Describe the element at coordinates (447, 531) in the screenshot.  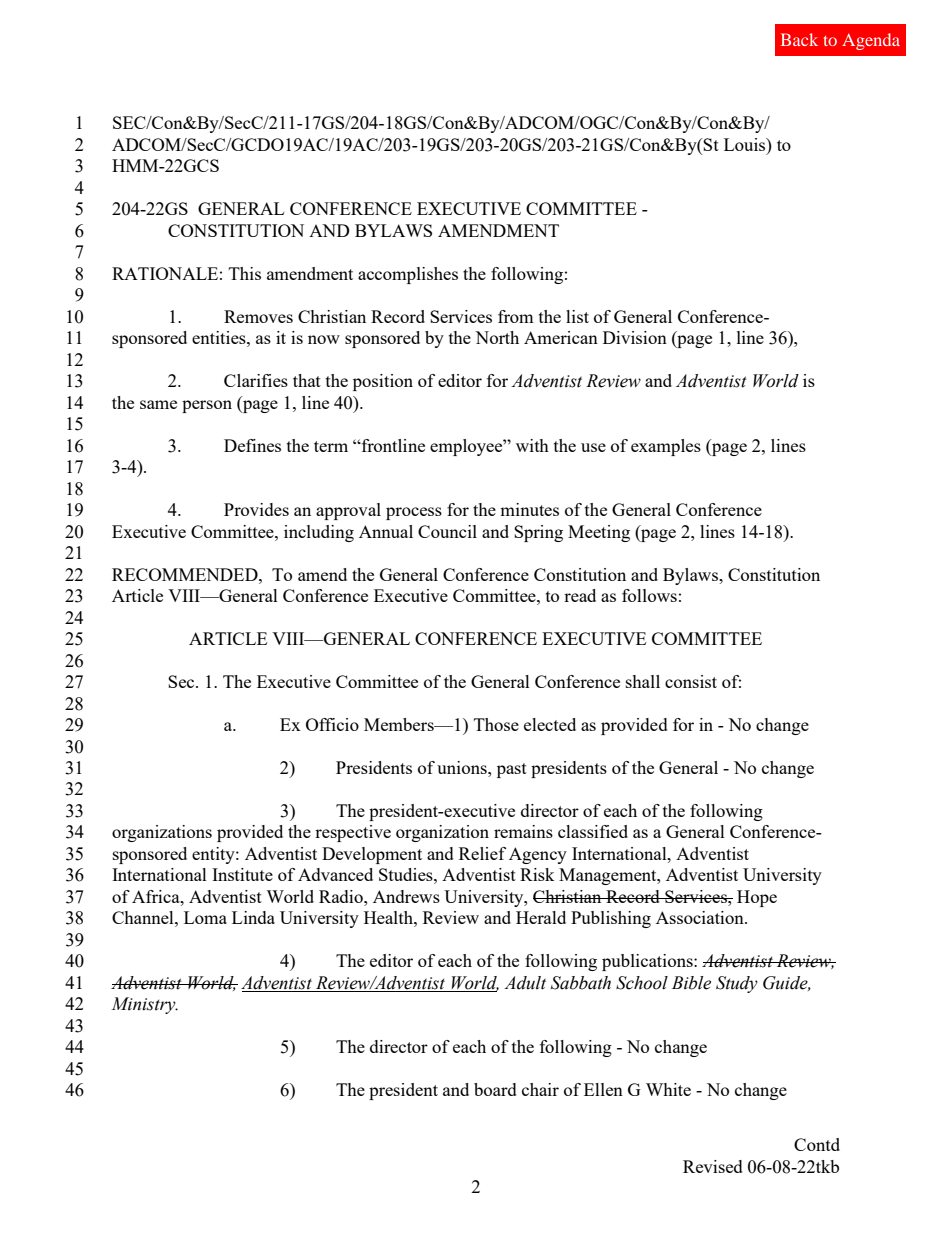
I see `Council` at that location.
